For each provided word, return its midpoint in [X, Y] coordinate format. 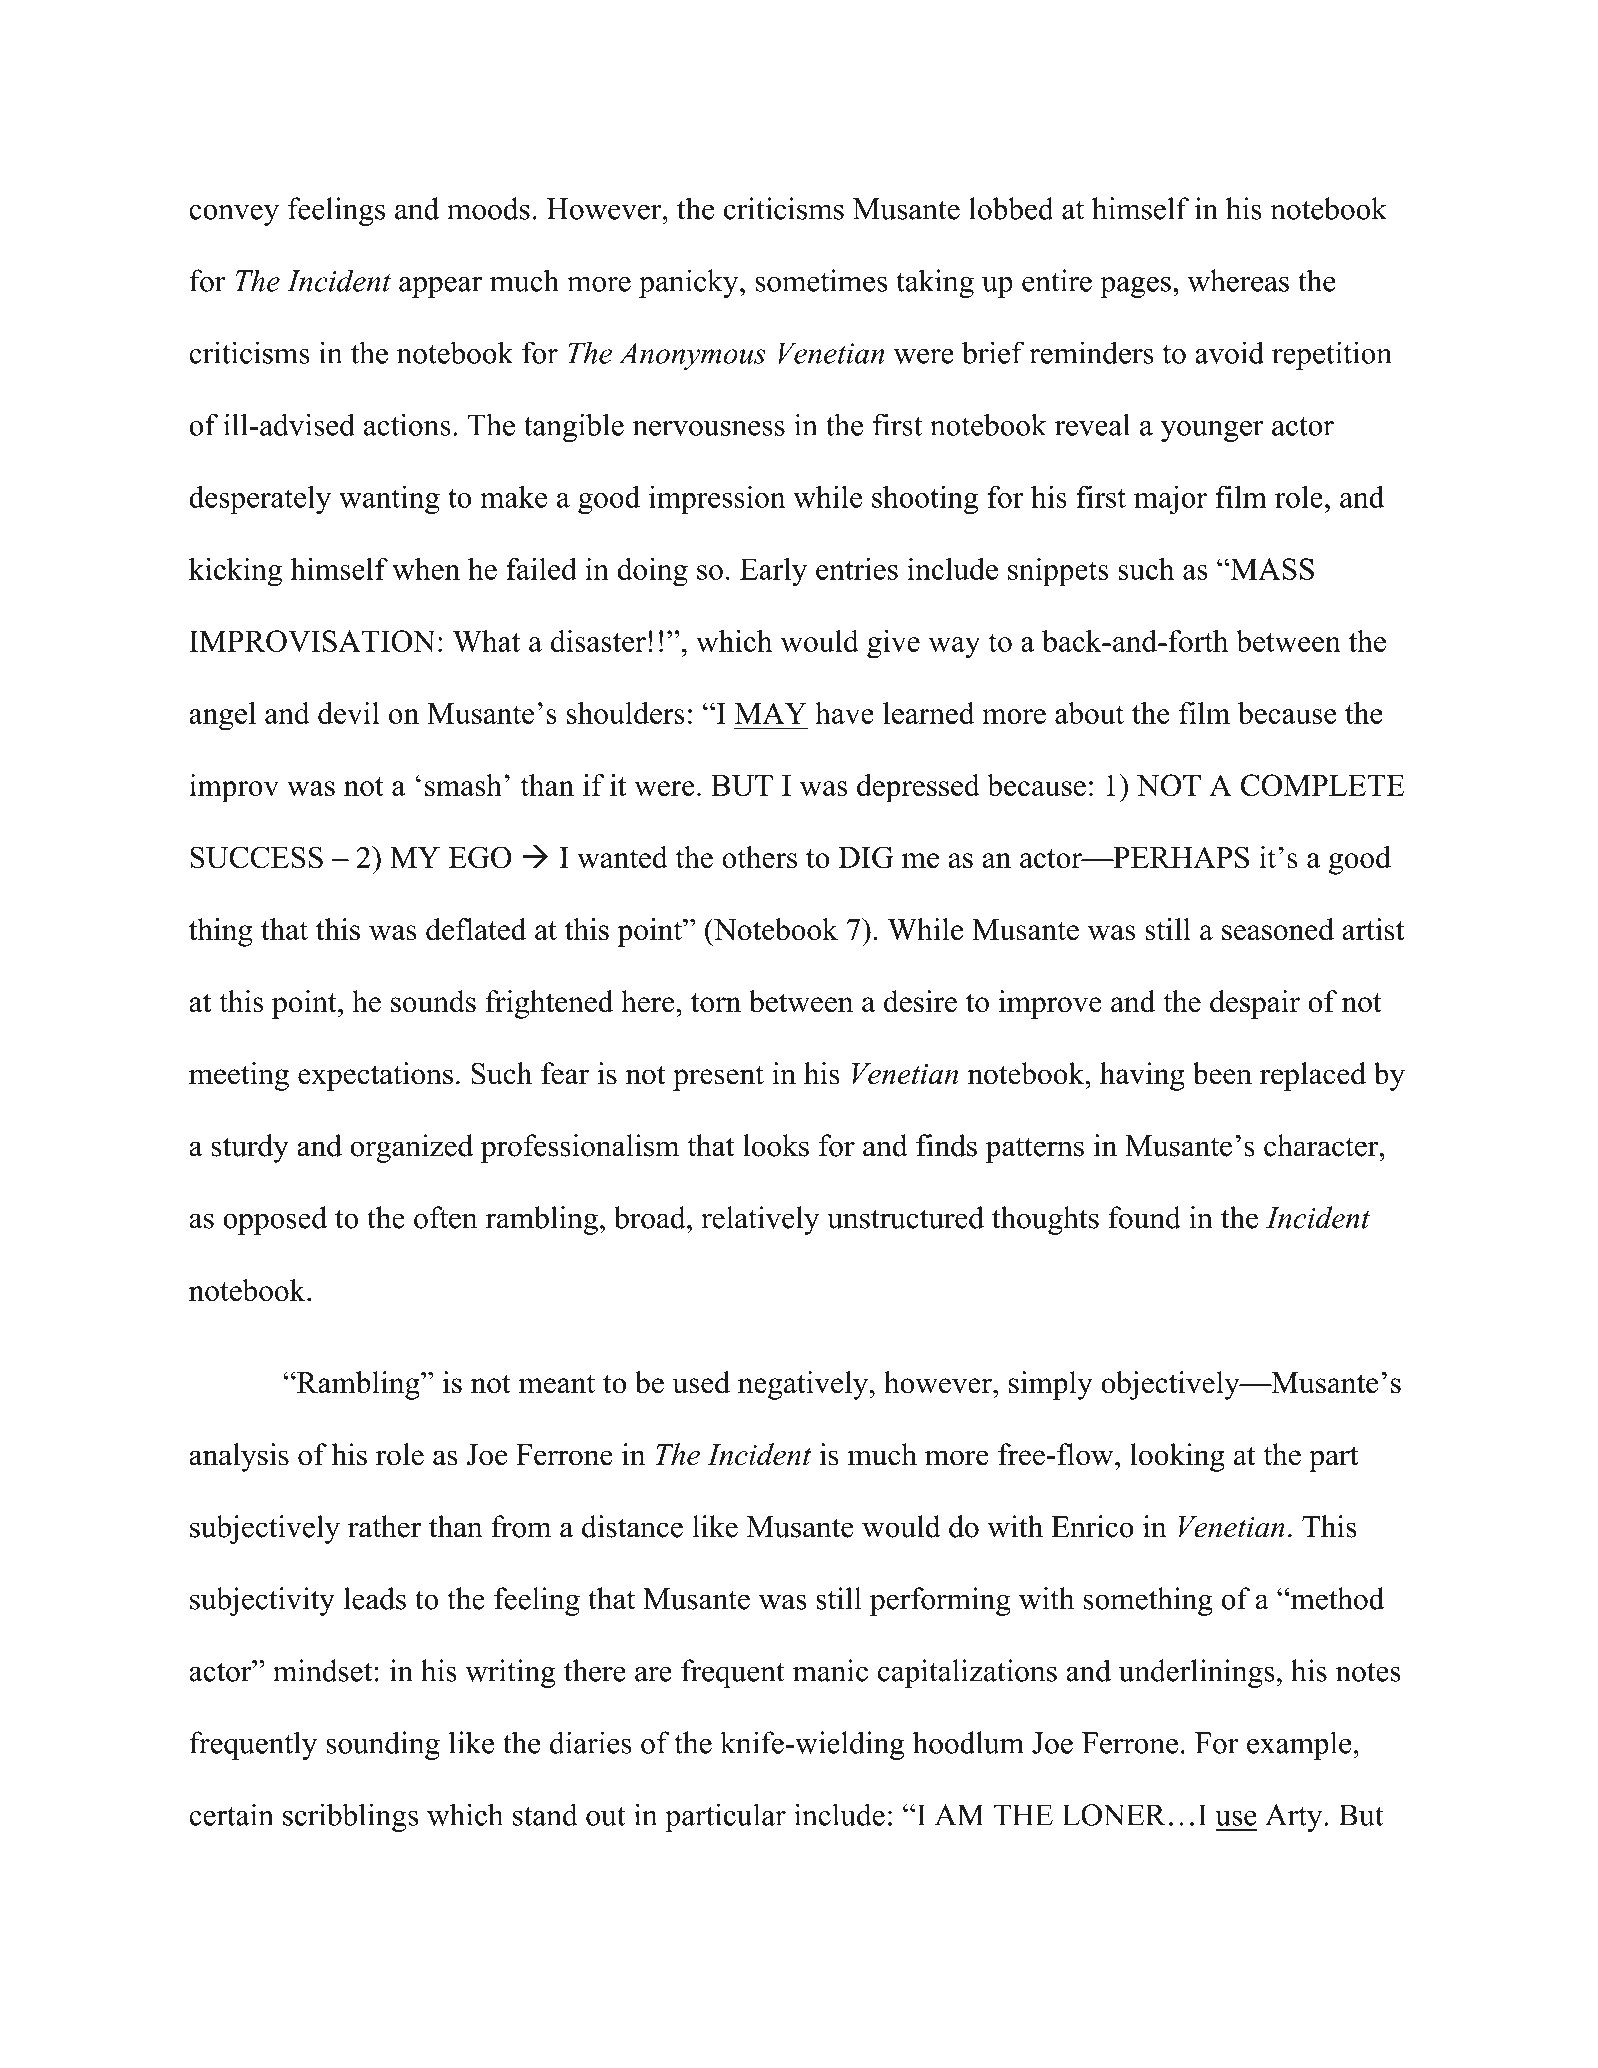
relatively [760, 1220]
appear [440, 287]
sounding [383, 1745]
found [1144, 1217]
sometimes [821, 280]
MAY [771, 713]
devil [349, 713]
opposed [275, 1220]
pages [1135, 287]
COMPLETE [1322, 785]
